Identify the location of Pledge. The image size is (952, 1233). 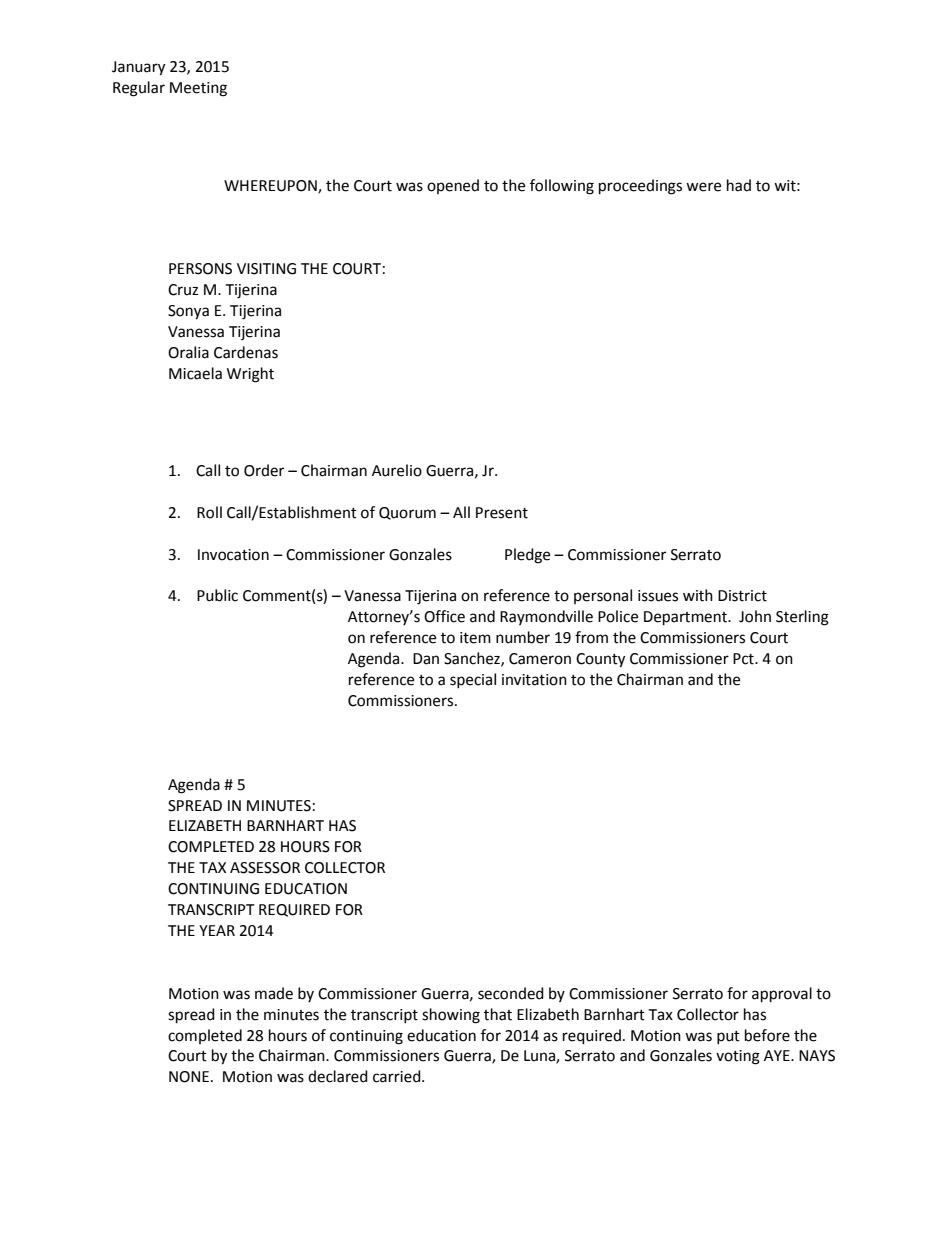
(527, 556).
